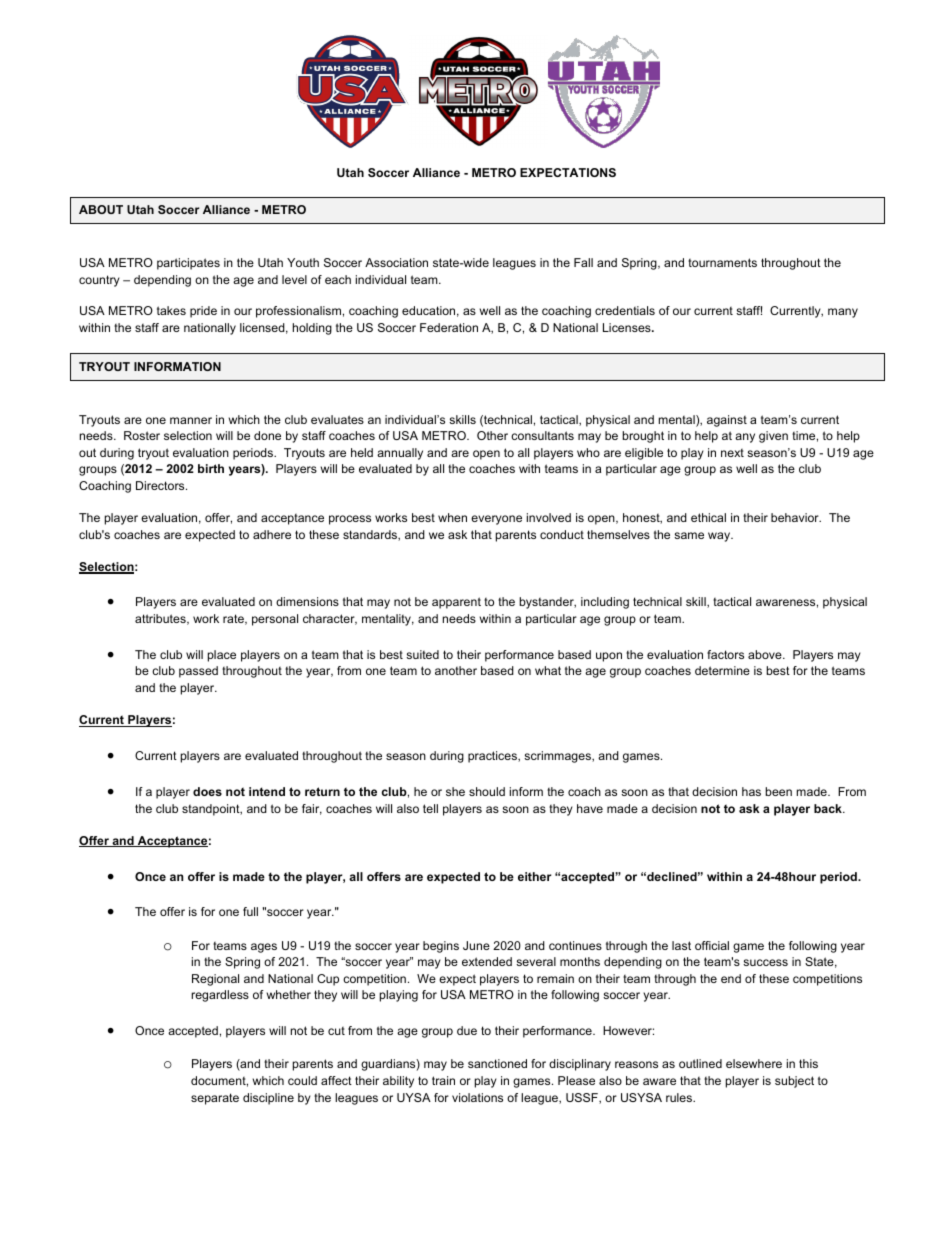 The width and height of the screenshot is (952, 1233). Describe the element at coordinates (207, 791) in the screenshot. I see `does` at that location.
